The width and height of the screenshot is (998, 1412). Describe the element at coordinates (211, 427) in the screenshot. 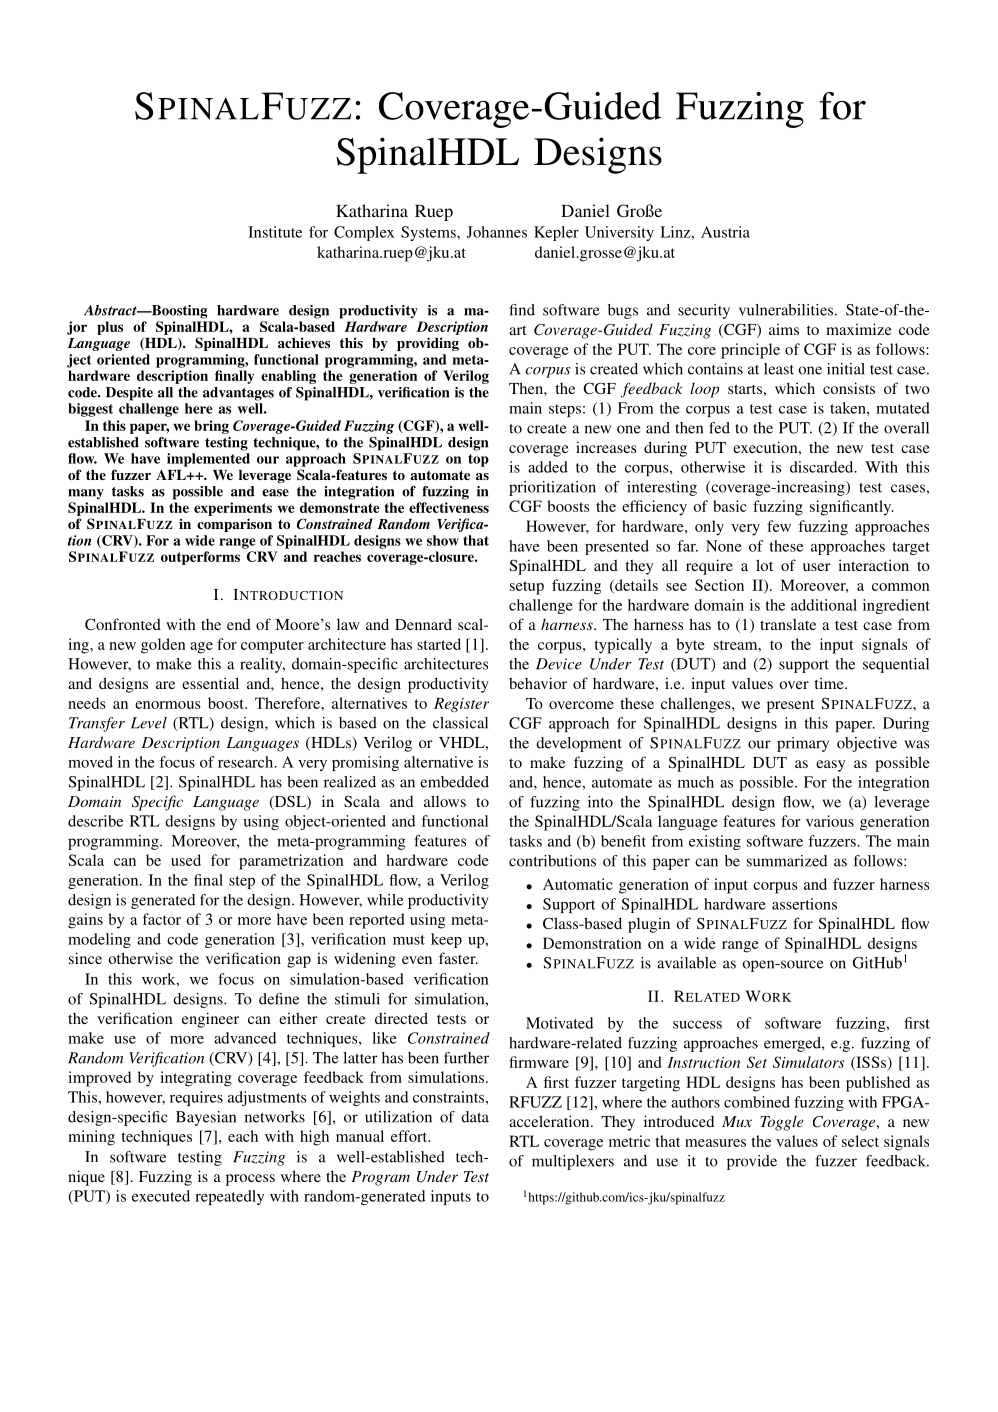

I see `bring` at that location.
